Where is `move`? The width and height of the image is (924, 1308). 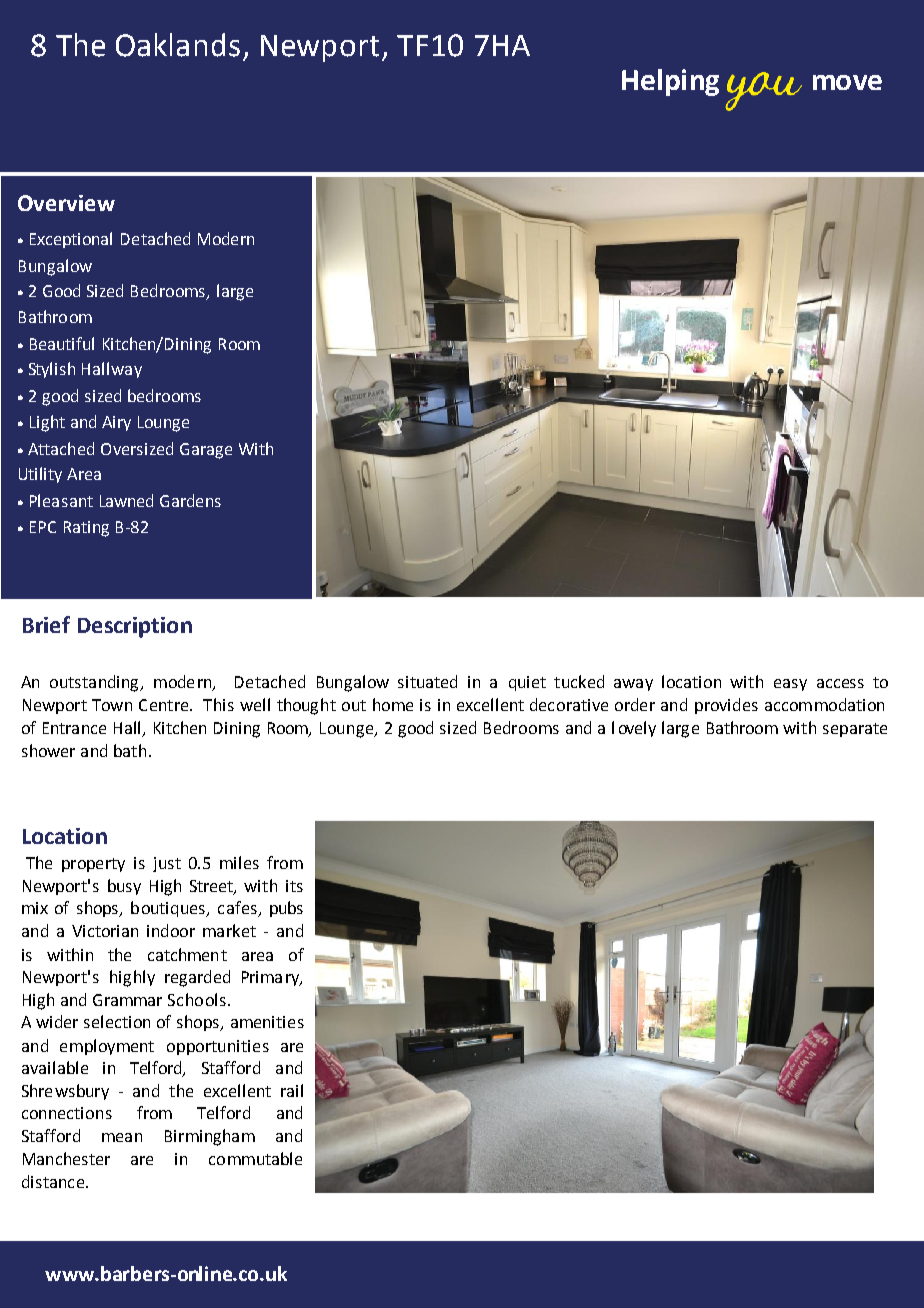 move is located at coordinates (847, 82).
